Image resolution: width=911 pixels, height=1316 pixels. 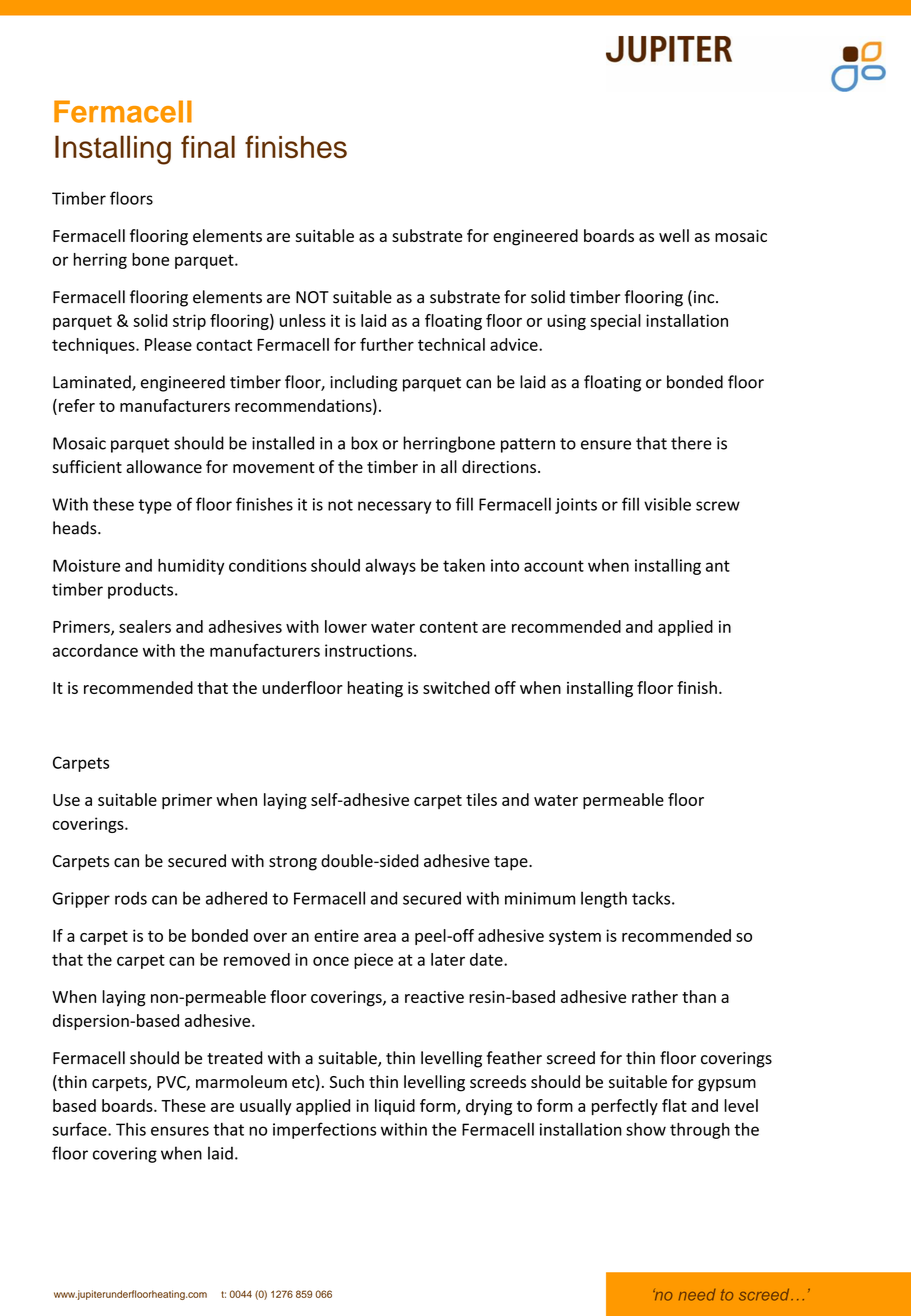 What do you see at coordinates (390, 567) in the screenshot?
I see `always` at bounding box center [390, 567].
